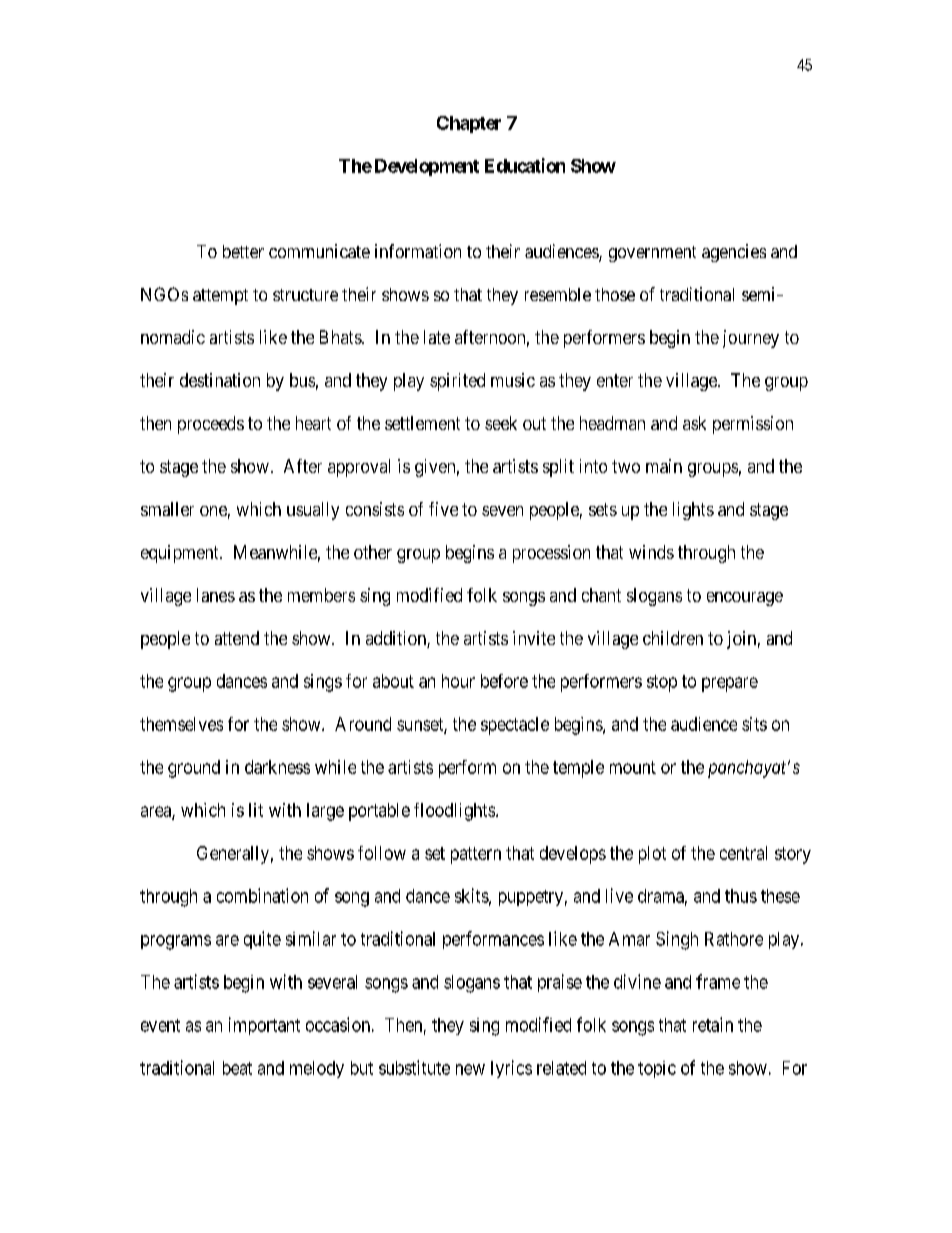  Describe the element at coordinates (458, 681) in the document. I see `hour` at that location.
